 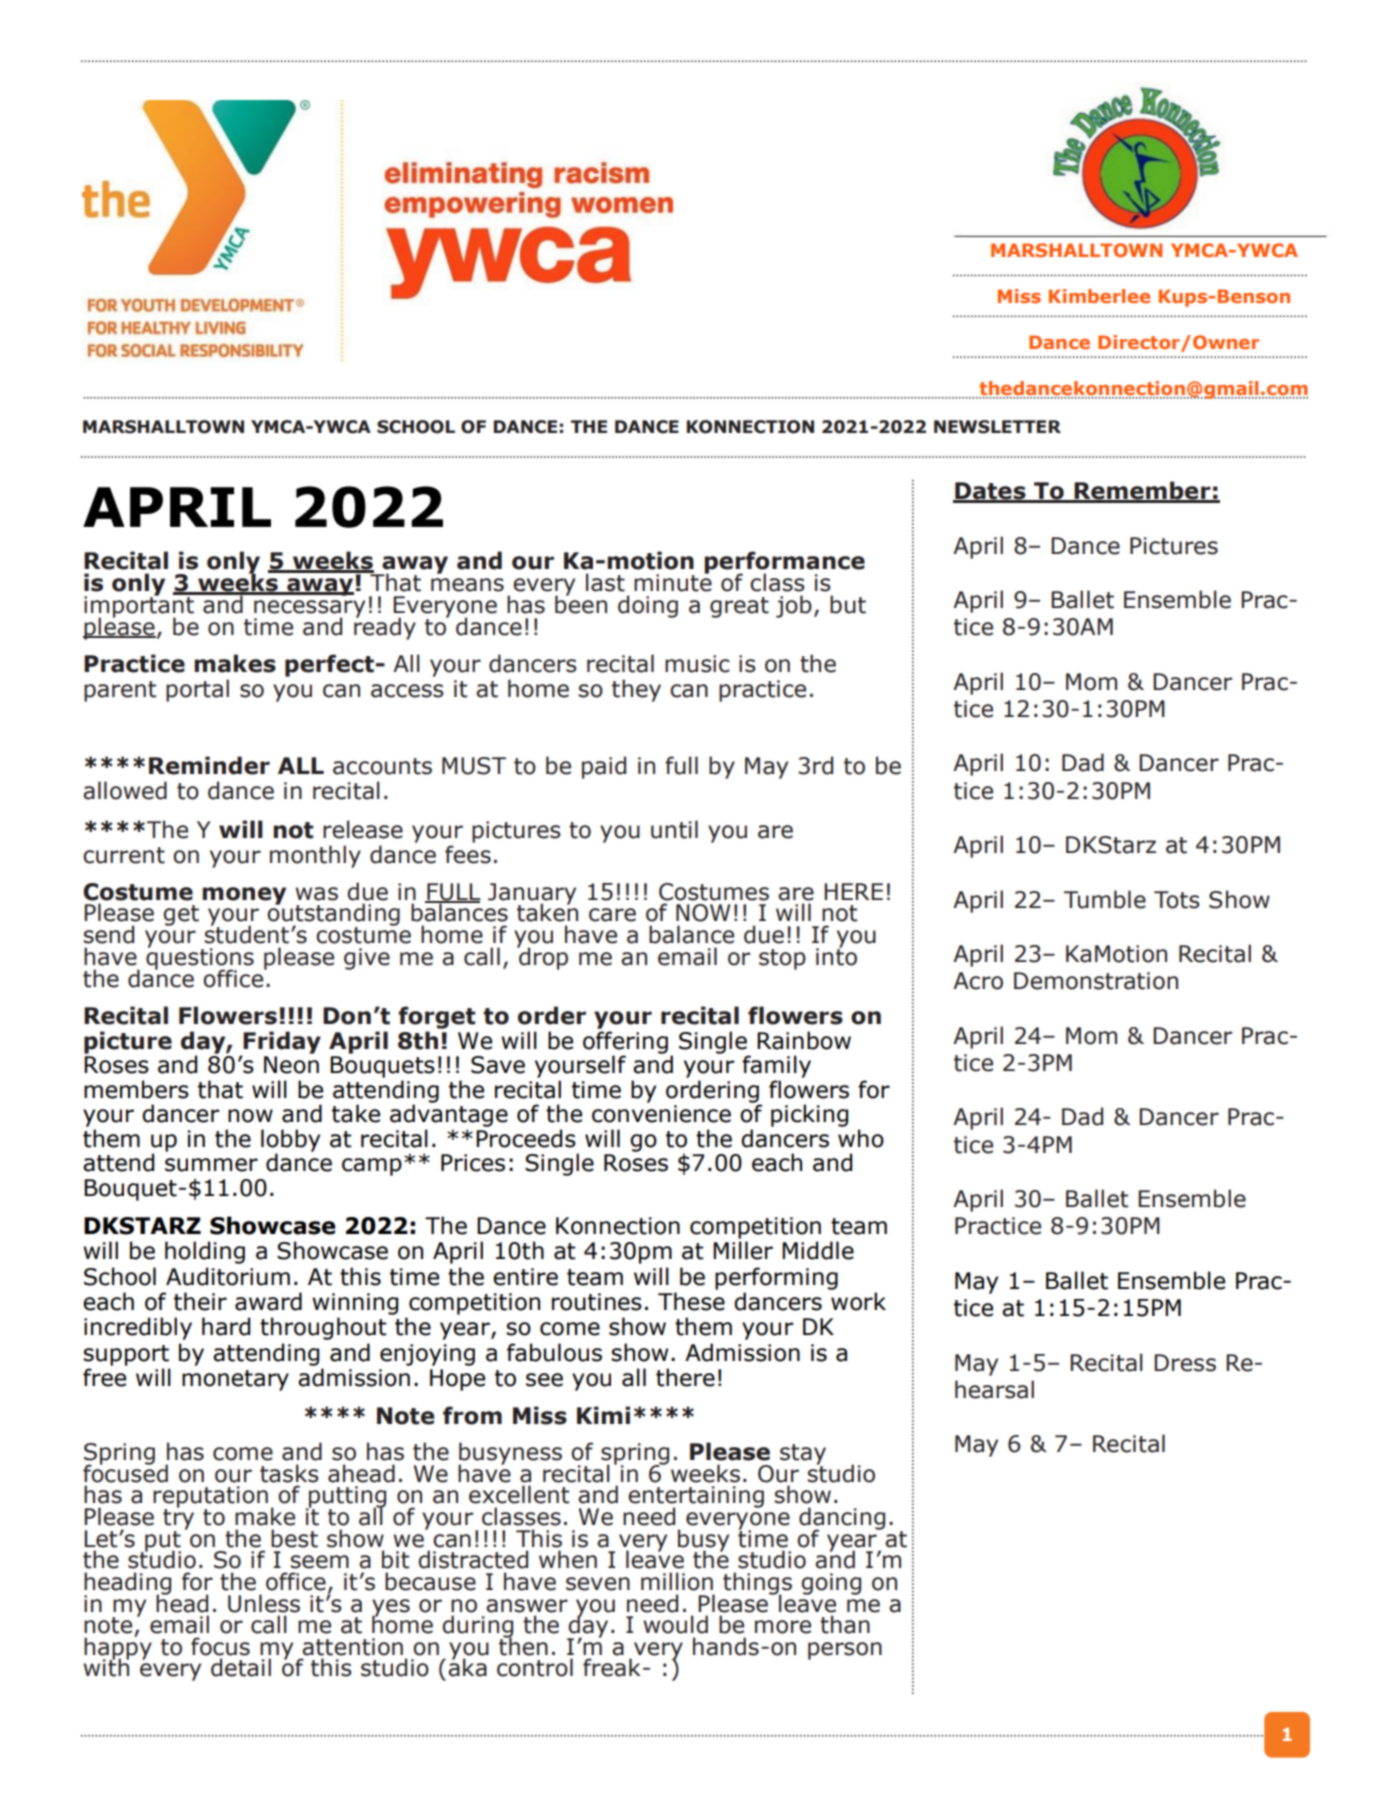 I want to click on Unless, so click(x=264, y=1603).
